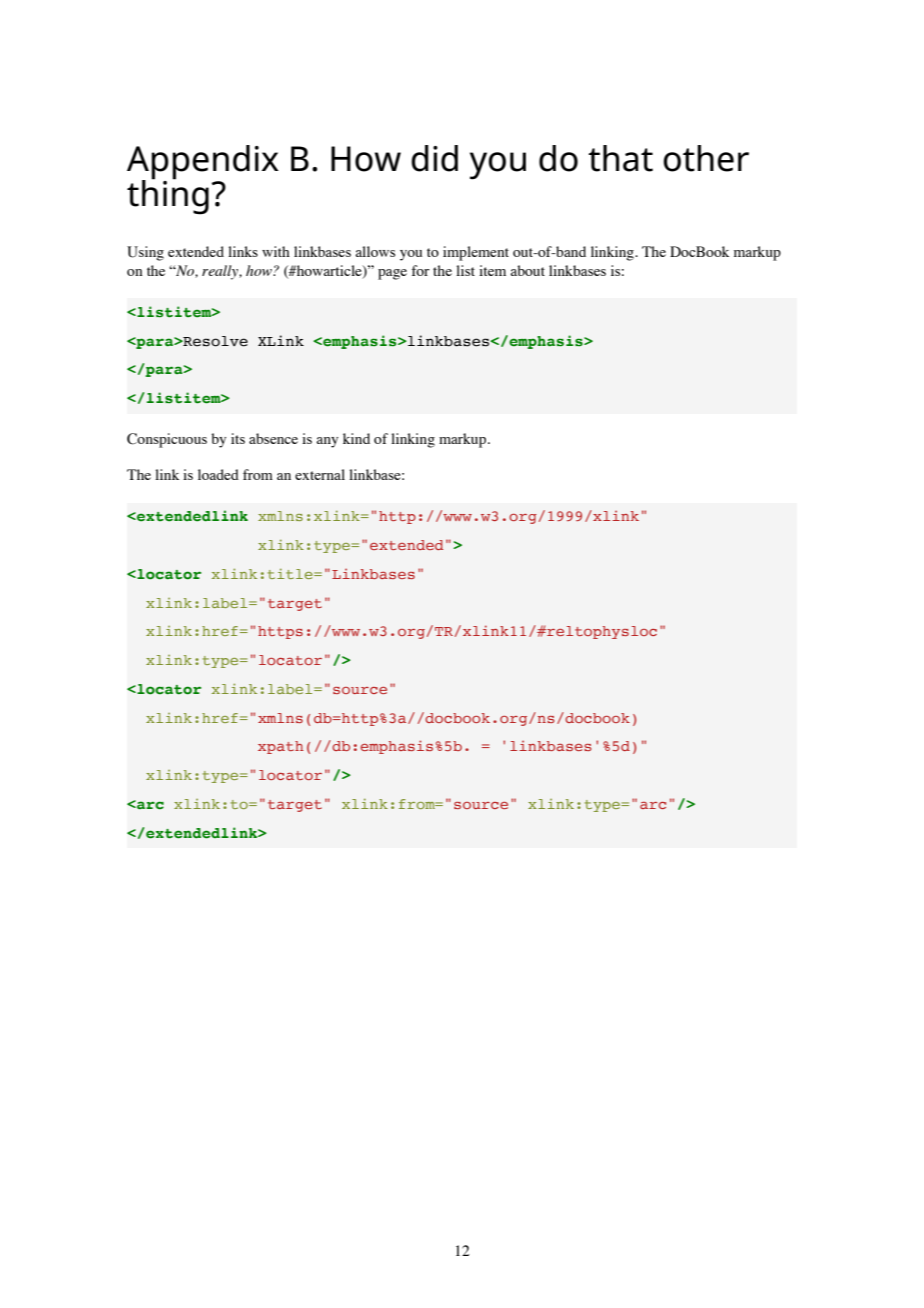 The image size is (924, 1308). I want to click on kind, so click(356, 438).
